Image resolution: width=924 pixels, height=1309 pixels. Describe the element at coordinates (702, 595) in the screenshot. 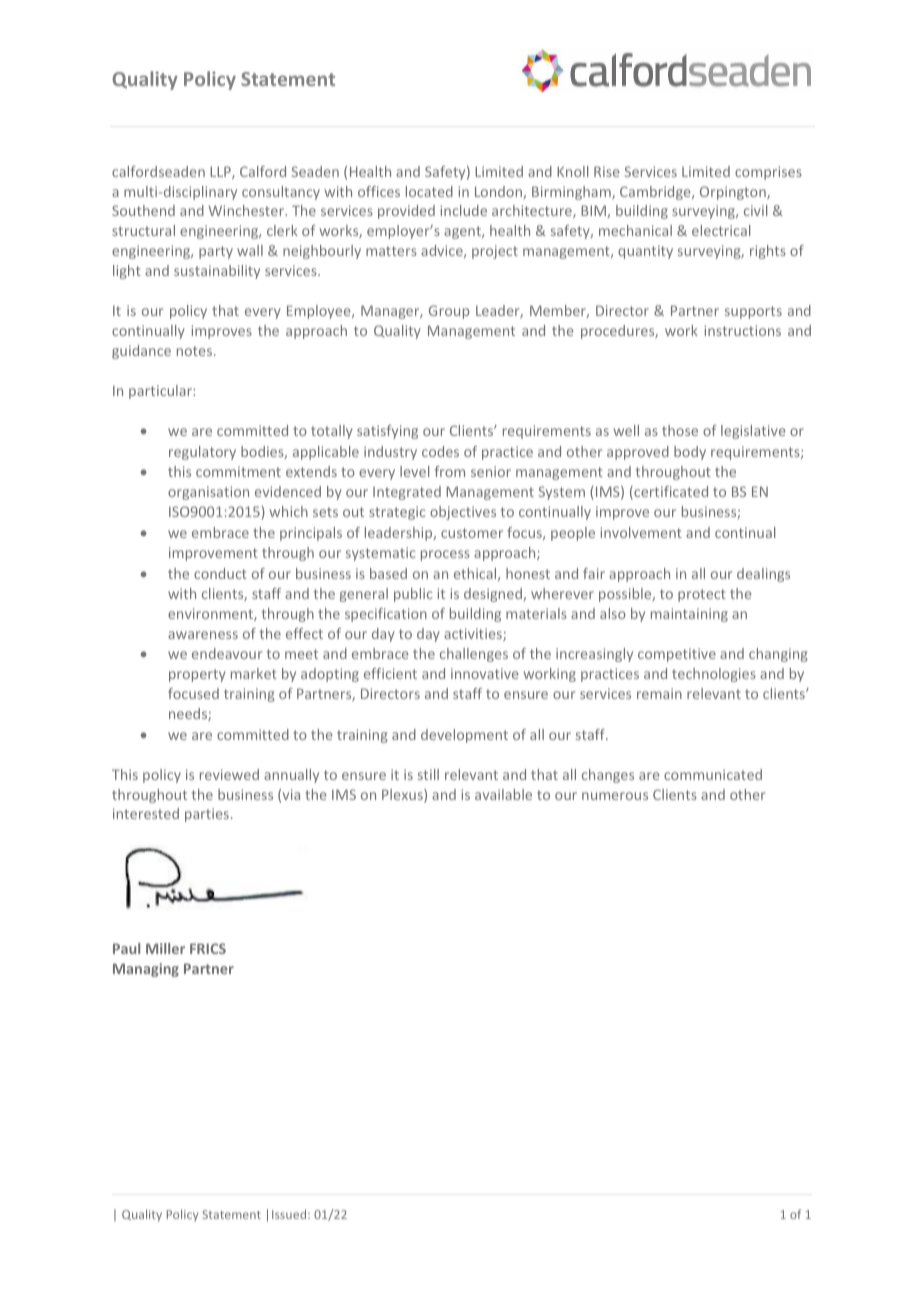

I see `protect` at that location.
